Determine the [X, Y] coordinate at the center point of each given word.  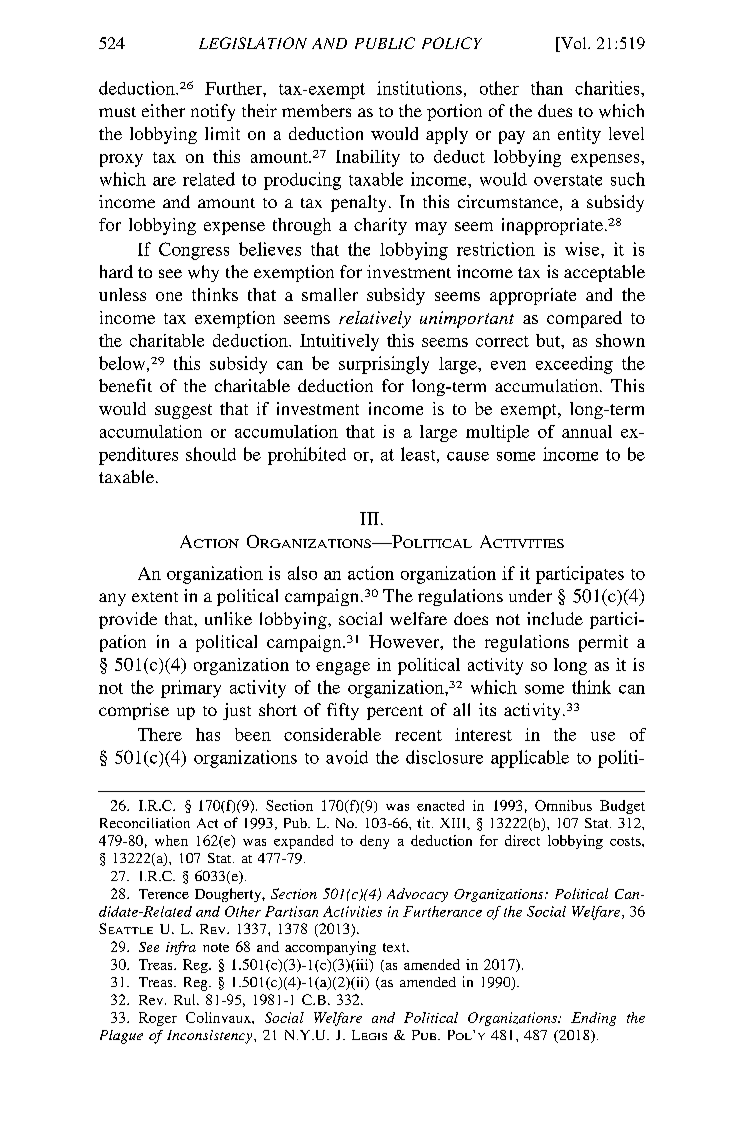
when [171, 840]
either [163, 110]
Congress [194, 251]
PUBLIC [385, 43]
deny [374, 842]
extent [155, 597]
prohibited [307, 456]
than [547, 88]
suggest [183, 411]
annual [587, 431]
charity [380, 226]
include [555, 618]
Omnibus [563, 805]
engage [343, 668]
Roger [158, 1019]
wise [583, 249]
